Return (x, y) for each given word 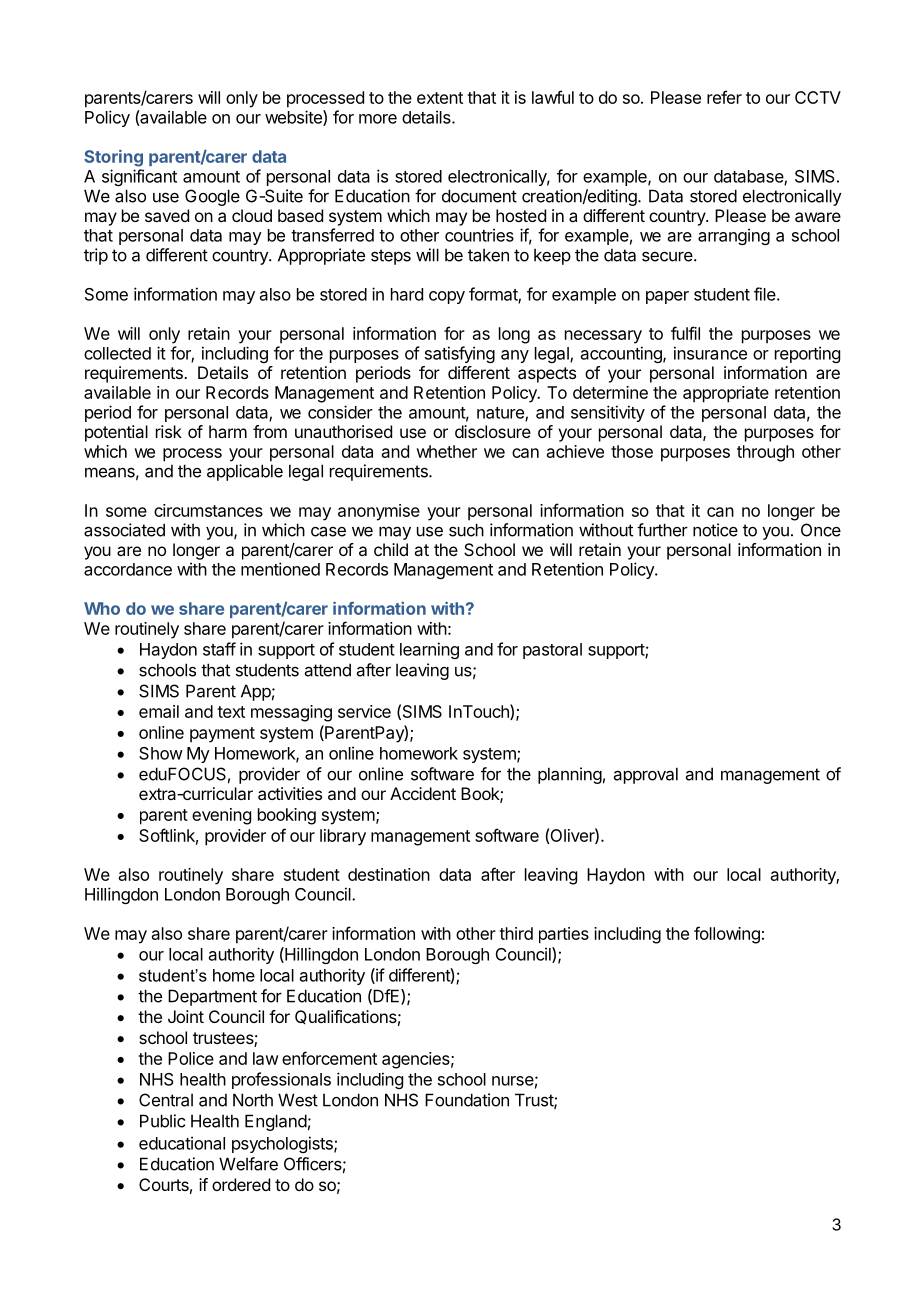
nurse (513, 1081)
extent (440, 98)
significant (139, 177)
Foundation (467, 1100)
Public (162, 1121)
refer (724, 97)
